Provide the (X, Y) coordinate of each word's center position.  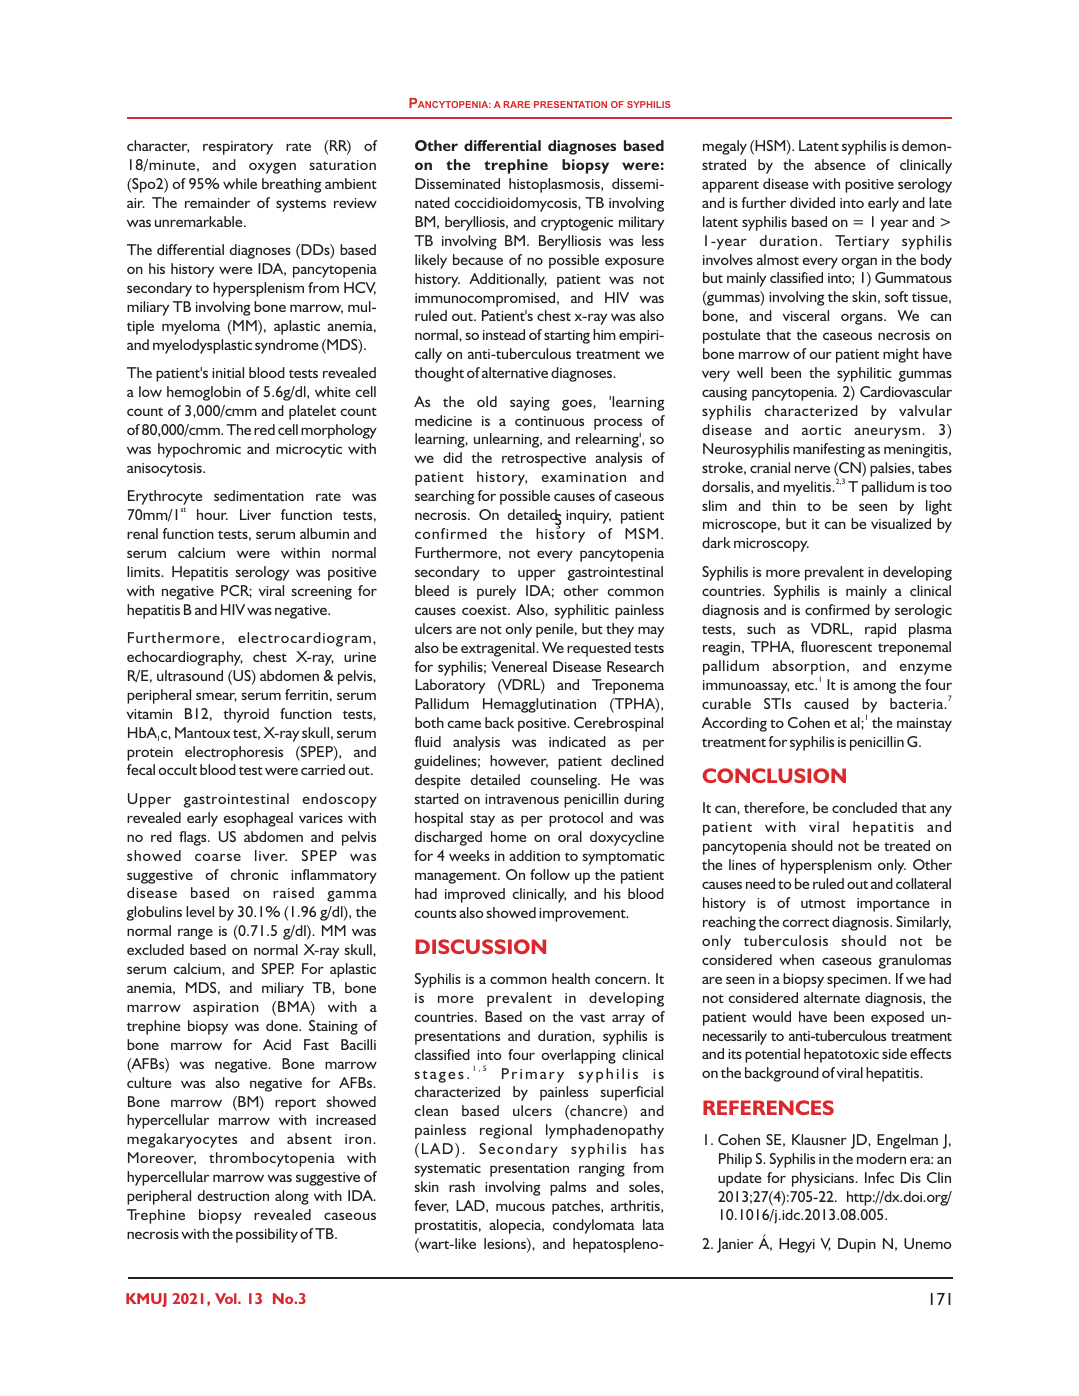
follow (550, 874)
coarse (218, 857)
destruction (233, 1195)
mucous (520, 1207)
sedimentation (259, 495)
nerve (812, 469)
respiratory (238, 148)
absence (840, 164)
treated (907, 845)
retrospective (544, 460)
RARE (517, 104)
